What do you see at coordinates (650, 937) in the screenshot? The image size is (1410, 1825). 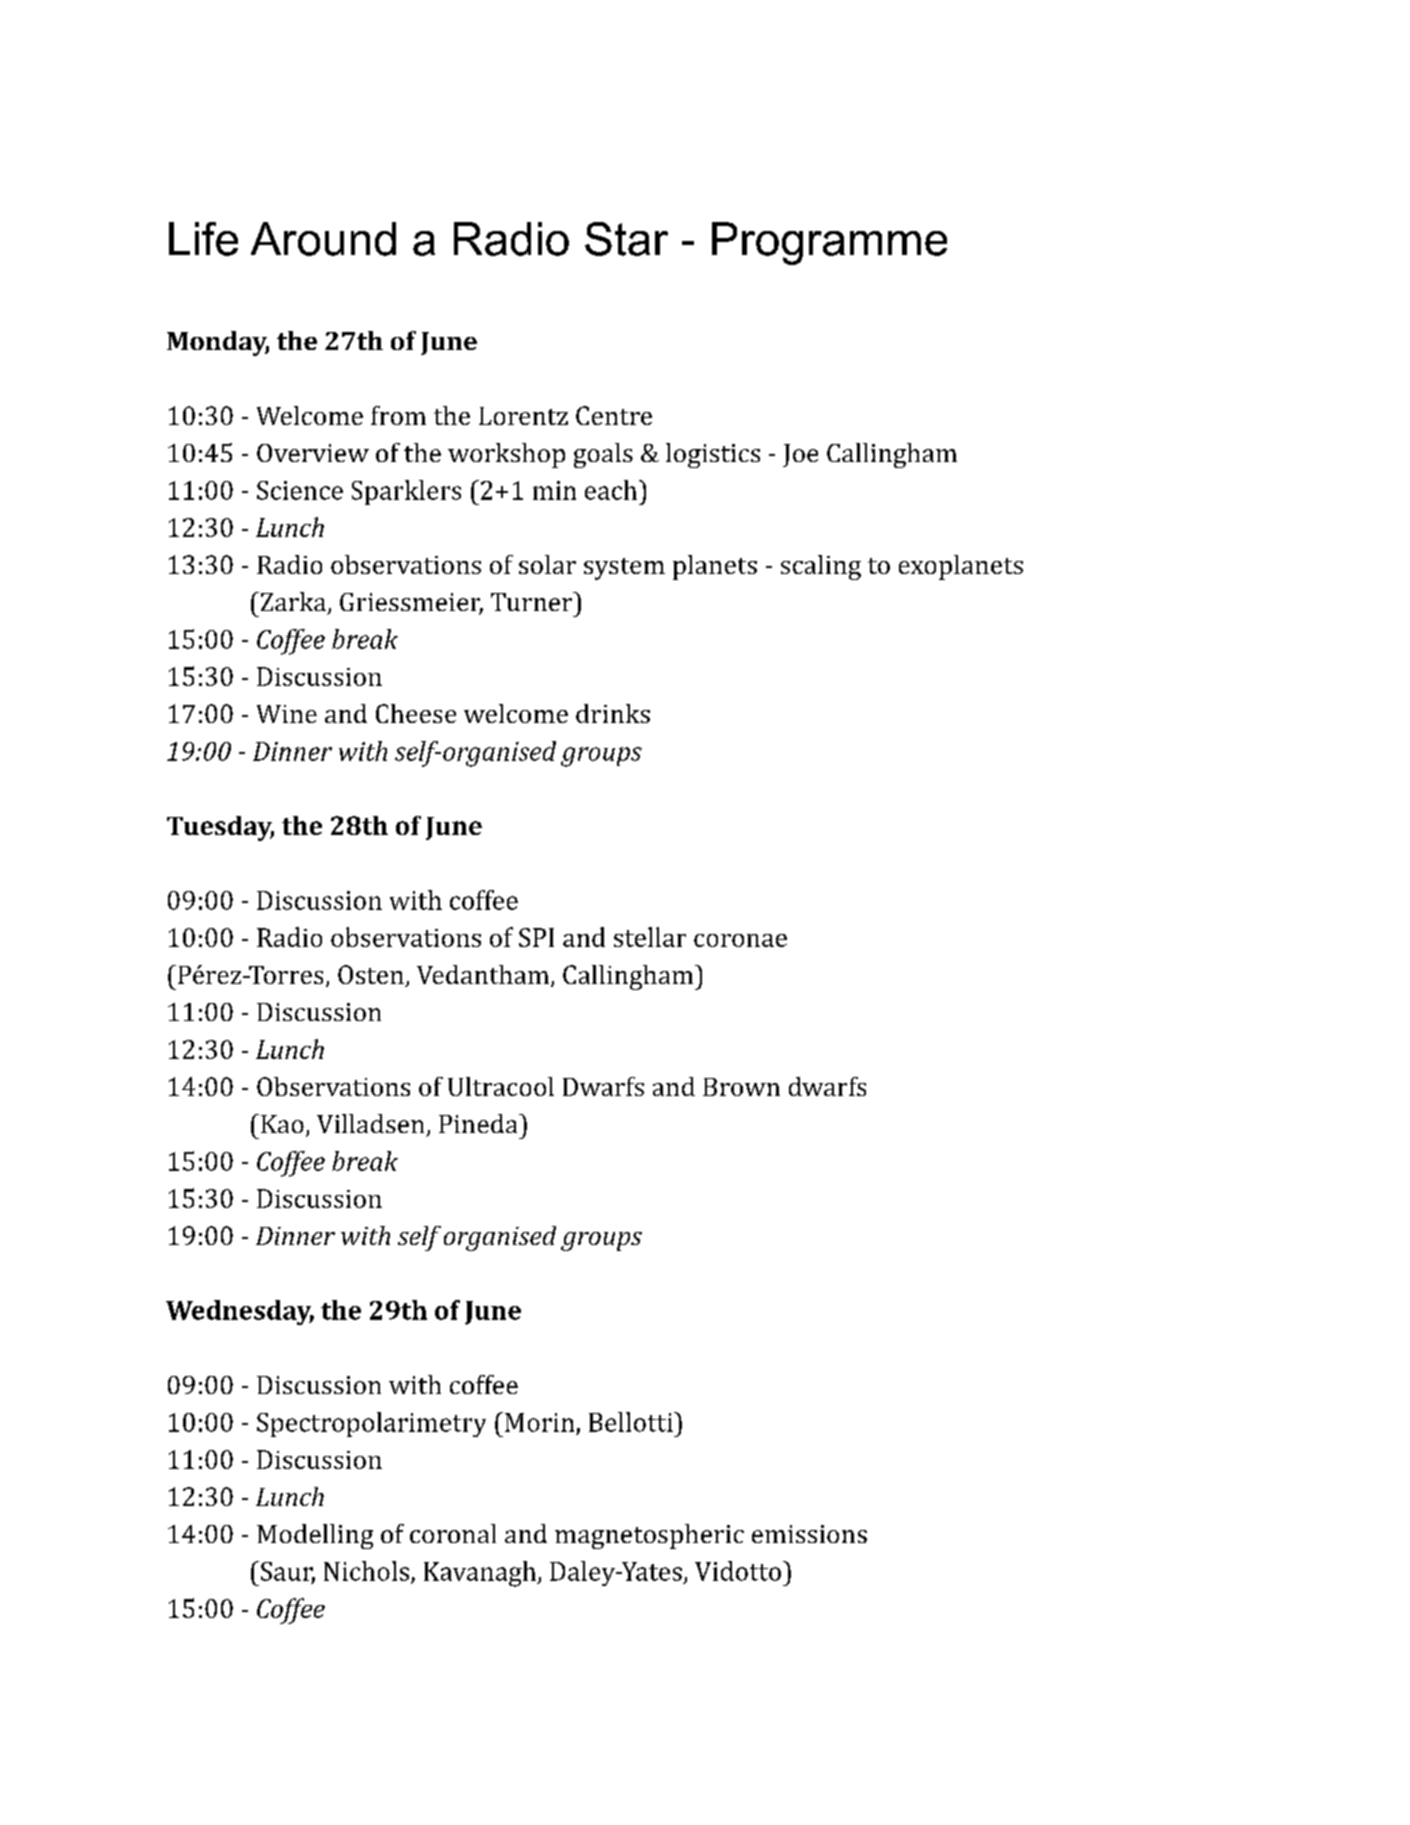 I see `stellar` at bounding box center [650, 937].
